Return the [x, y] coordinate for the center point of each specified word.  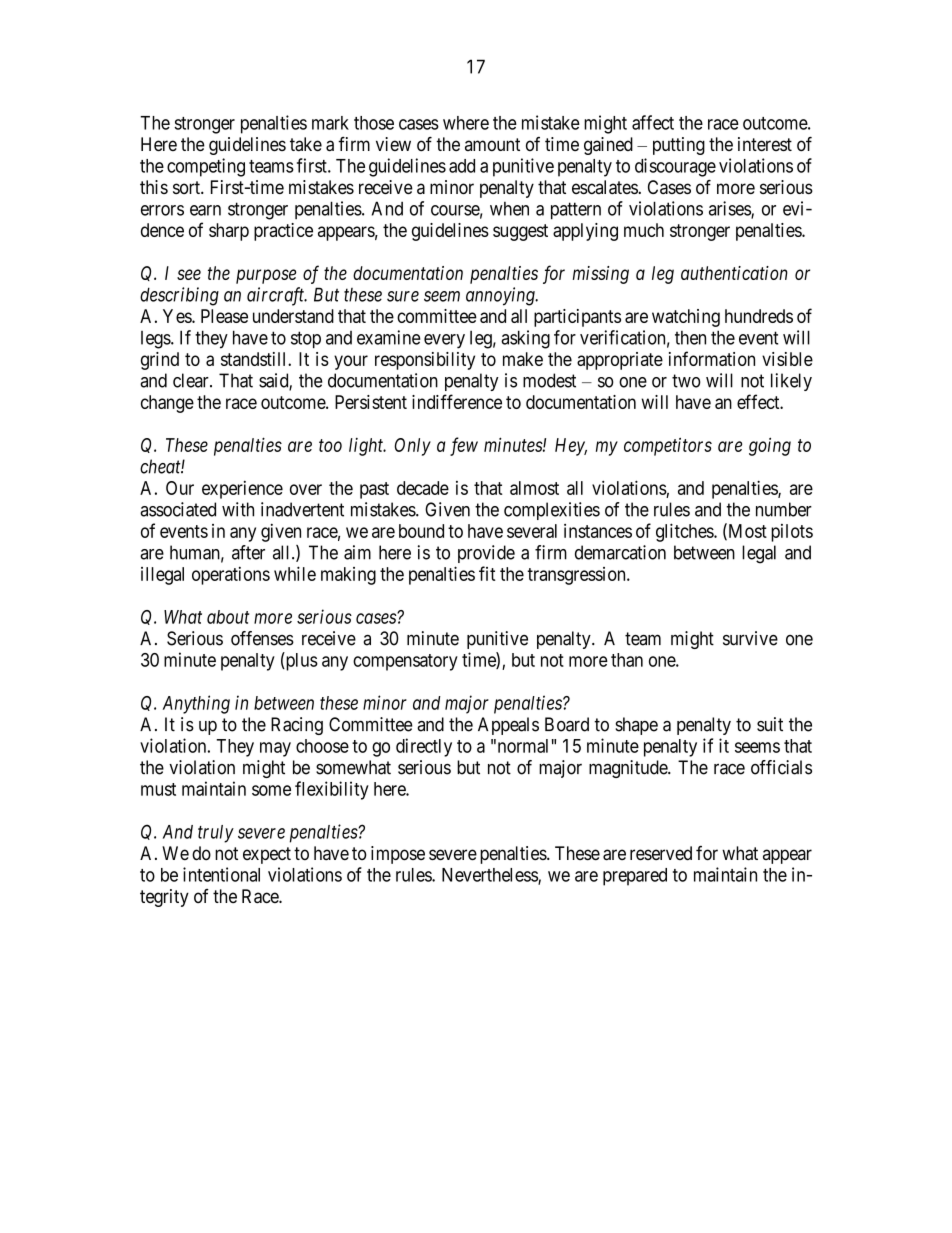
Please [224, 316]
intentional [221, 874]
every [444, 341]
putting [679, 146]
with [238, 509]
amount [492, 144]
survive [750, 638]
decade [423, 488]
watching [686, 318]
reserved [661, 853]
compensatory [405, 662]
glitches [685, 532]
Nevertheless [490, 876]
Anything [196, 704]
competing [206, 167]
